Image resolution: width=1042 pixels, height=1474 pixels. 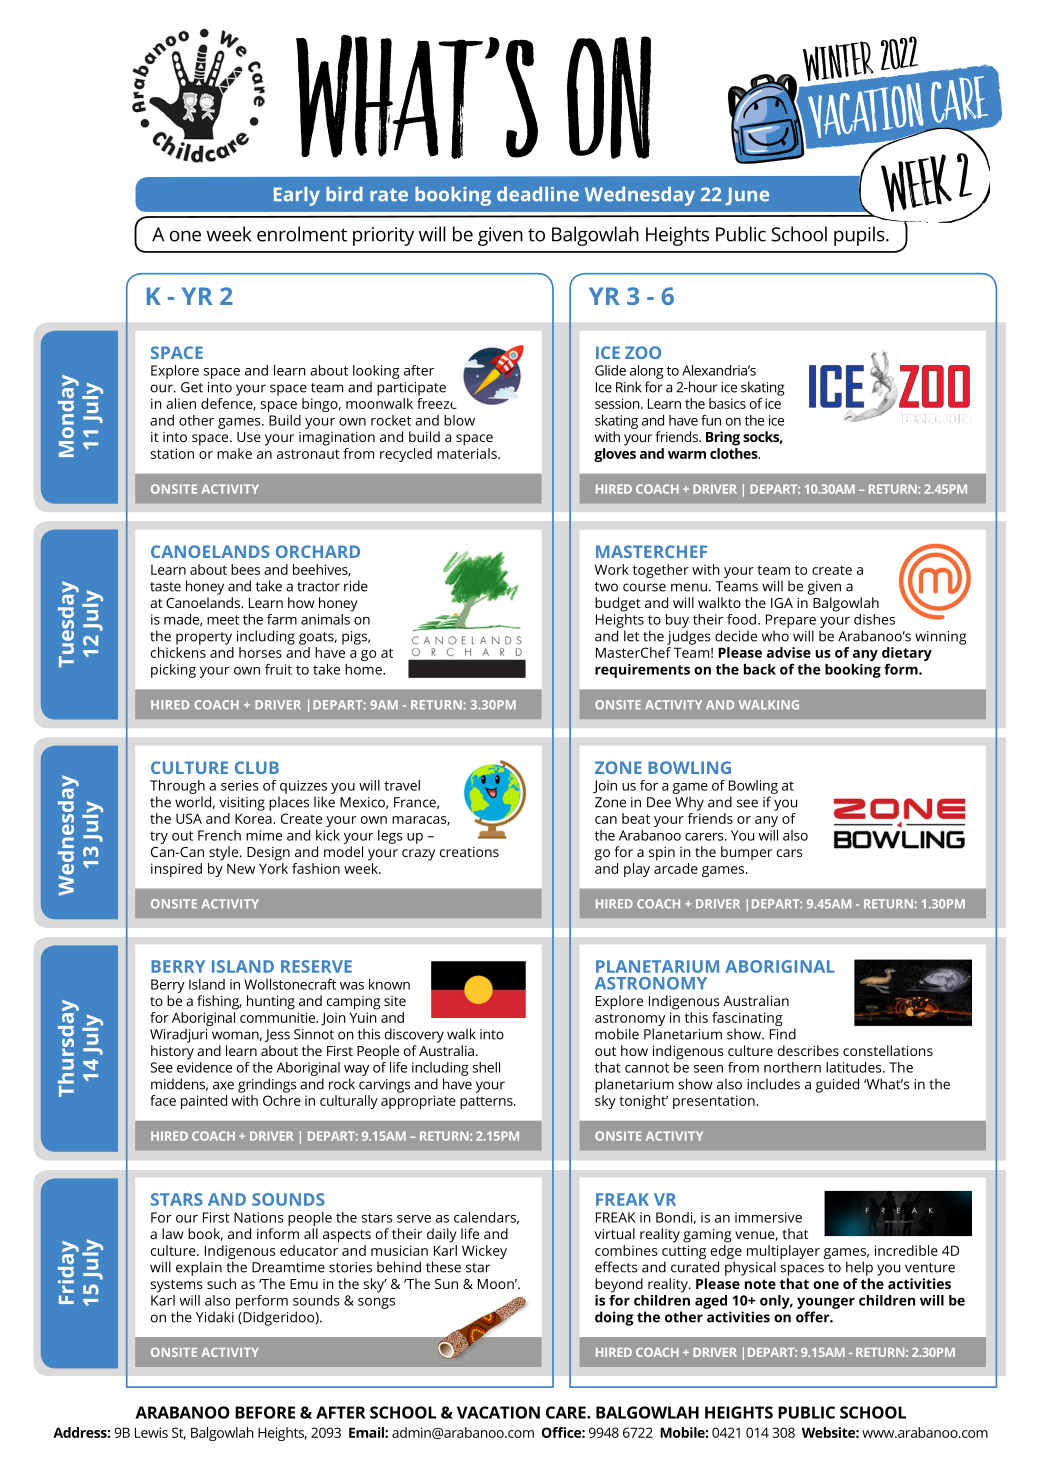 I want to click on VACATION, so click(x=498, y=1412).
